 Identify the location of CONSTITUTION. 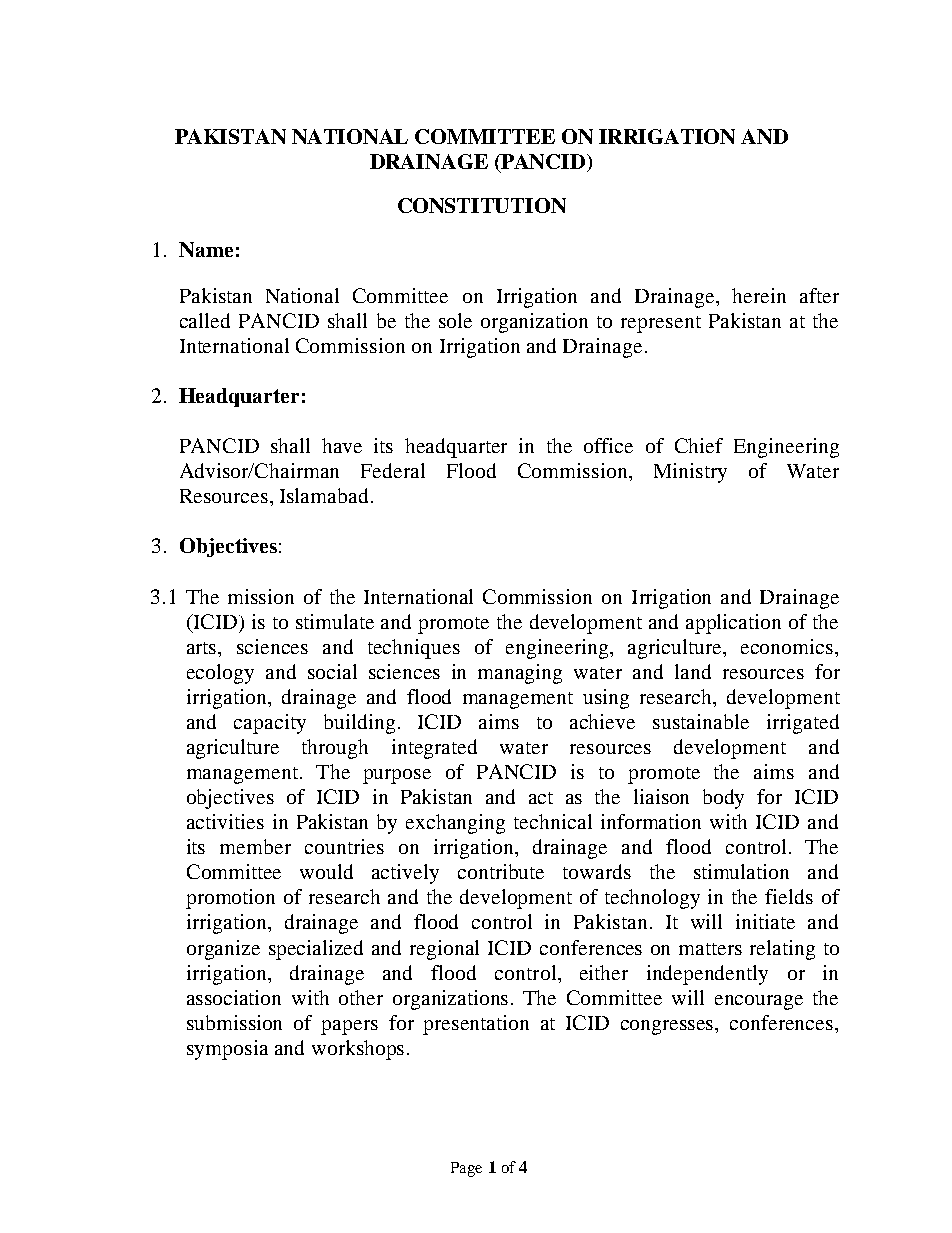
(482, 205).
